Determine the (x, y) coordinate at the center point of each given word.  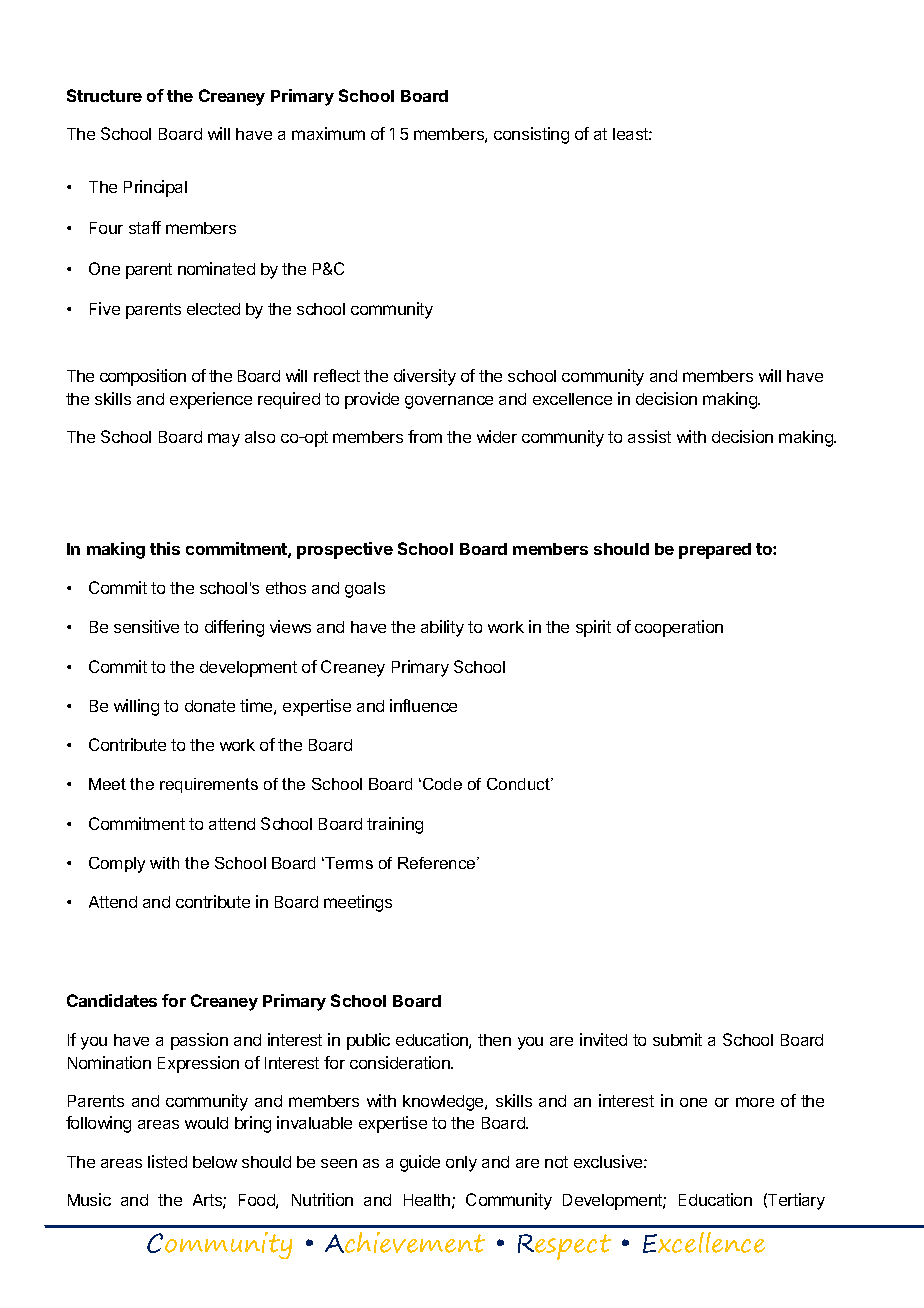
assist (649, 436)
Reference (438, 863)
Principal (155, 188)
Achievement (405, 1242)
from (425, 436)
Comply (117, 865)
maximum (328, 133)
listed (167, 1161)
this (165, 548)
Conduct (519, 784)
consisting (531, 135)
